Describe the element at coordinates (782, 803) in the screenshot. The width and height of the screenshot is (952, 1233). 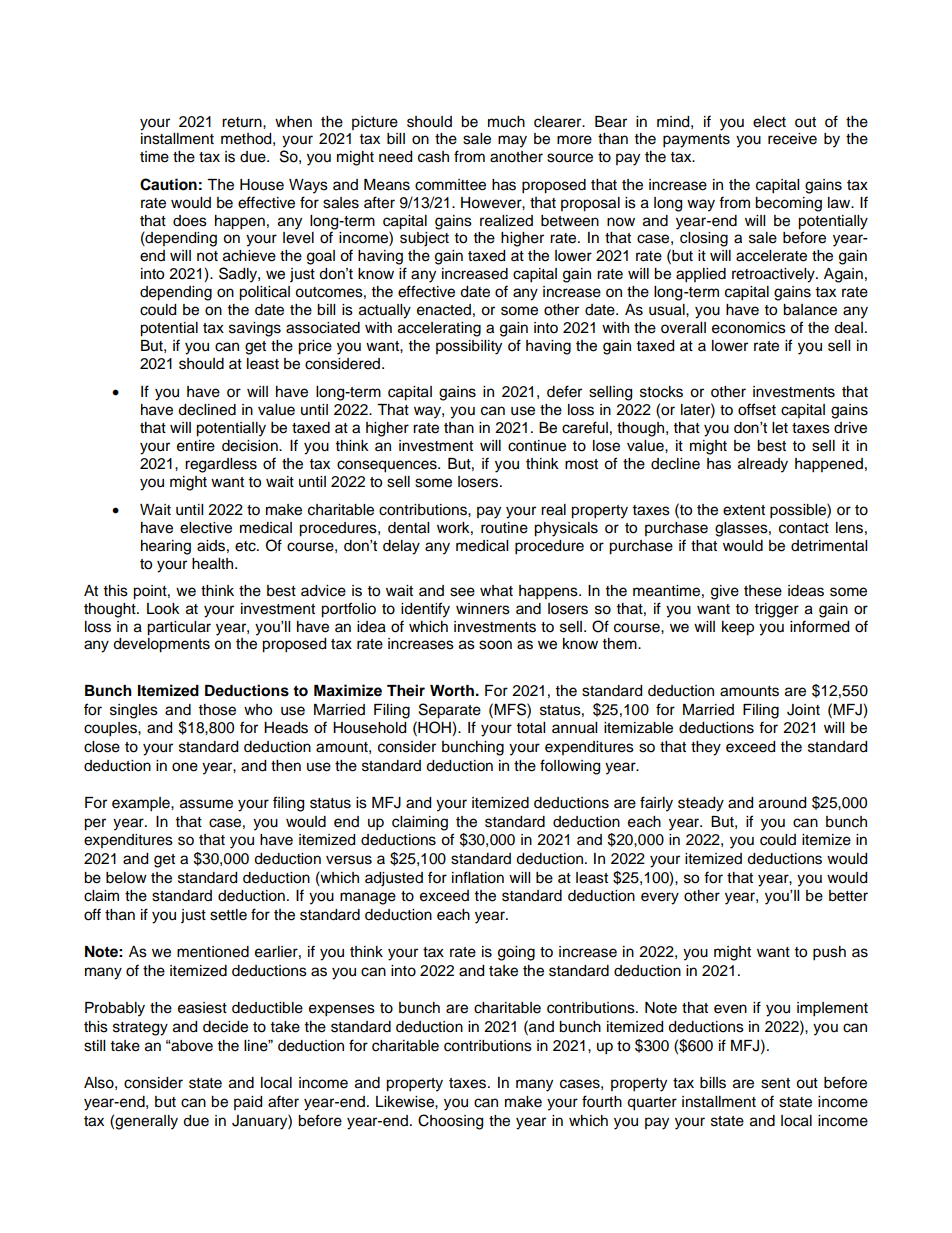
I see `around` at that location.
